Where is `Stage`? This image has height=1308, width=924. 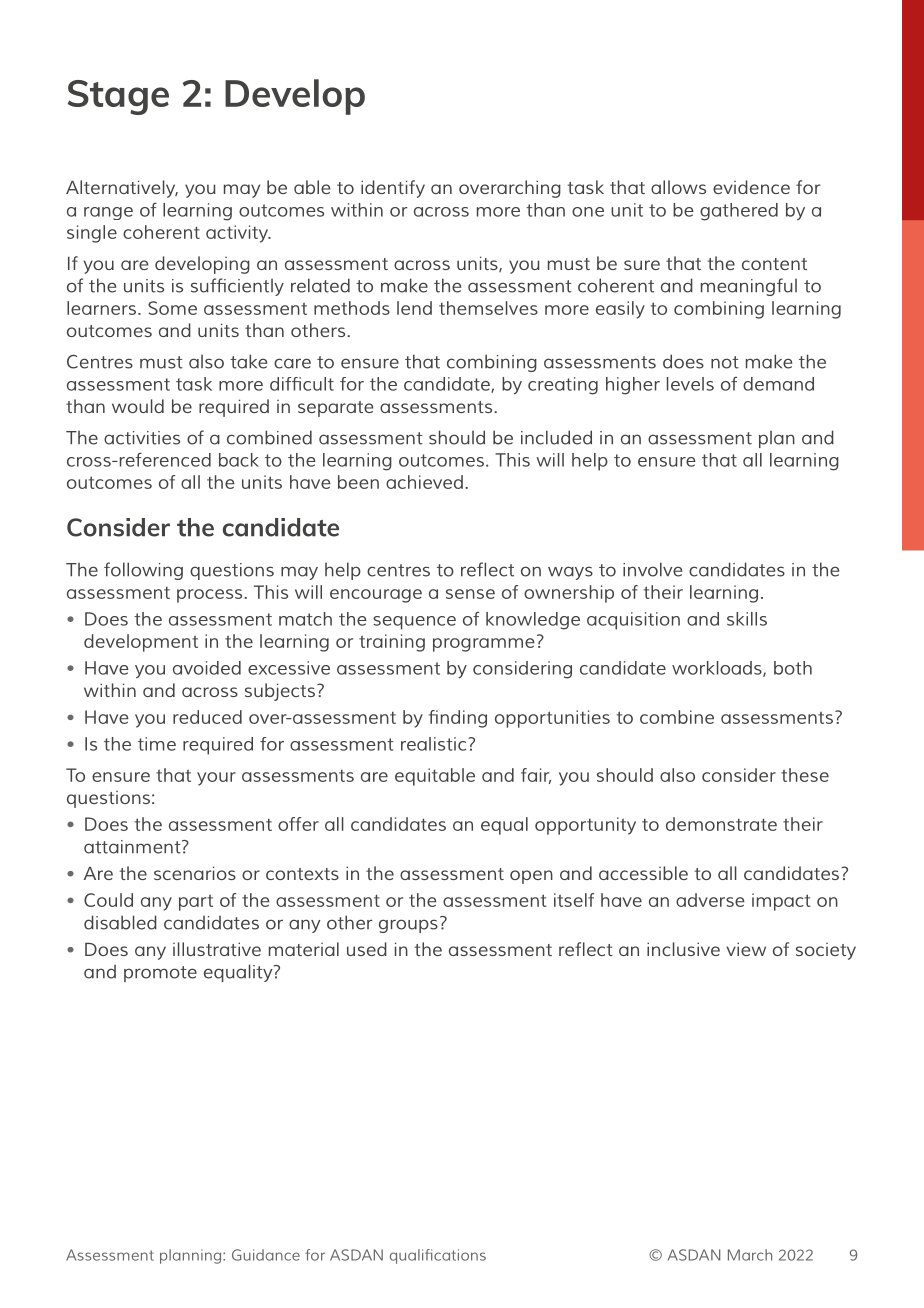 Stage is located at coordinates (118, 97).
